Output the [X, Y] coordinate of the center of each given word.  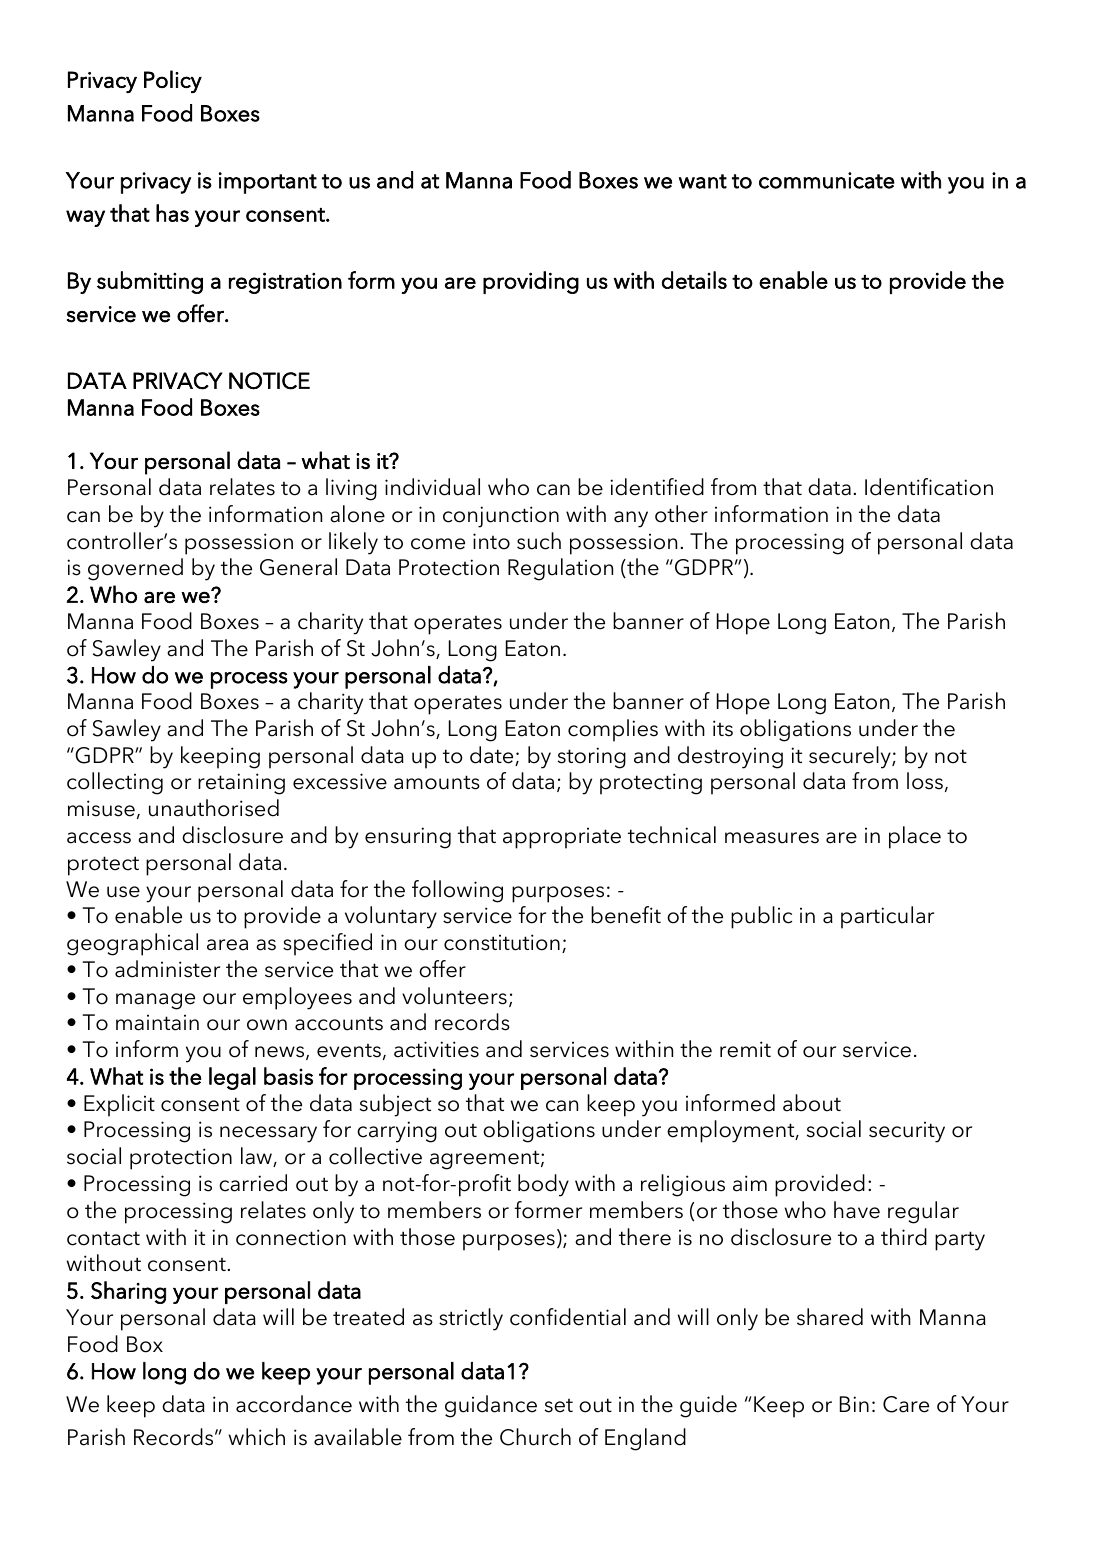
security [907, 1132]
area [227, 945]
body [543, 1185]
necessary [268, 1134]
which [257, 1437]
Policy [173, 81]
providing [531, 282]
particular [887, 917]
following [457, 891]
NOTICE [269, 381]
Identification [929, 487]
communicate [827, 180]
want [703, 181]
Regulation [560, 569]
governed [135, 569]
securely [851, 757]
